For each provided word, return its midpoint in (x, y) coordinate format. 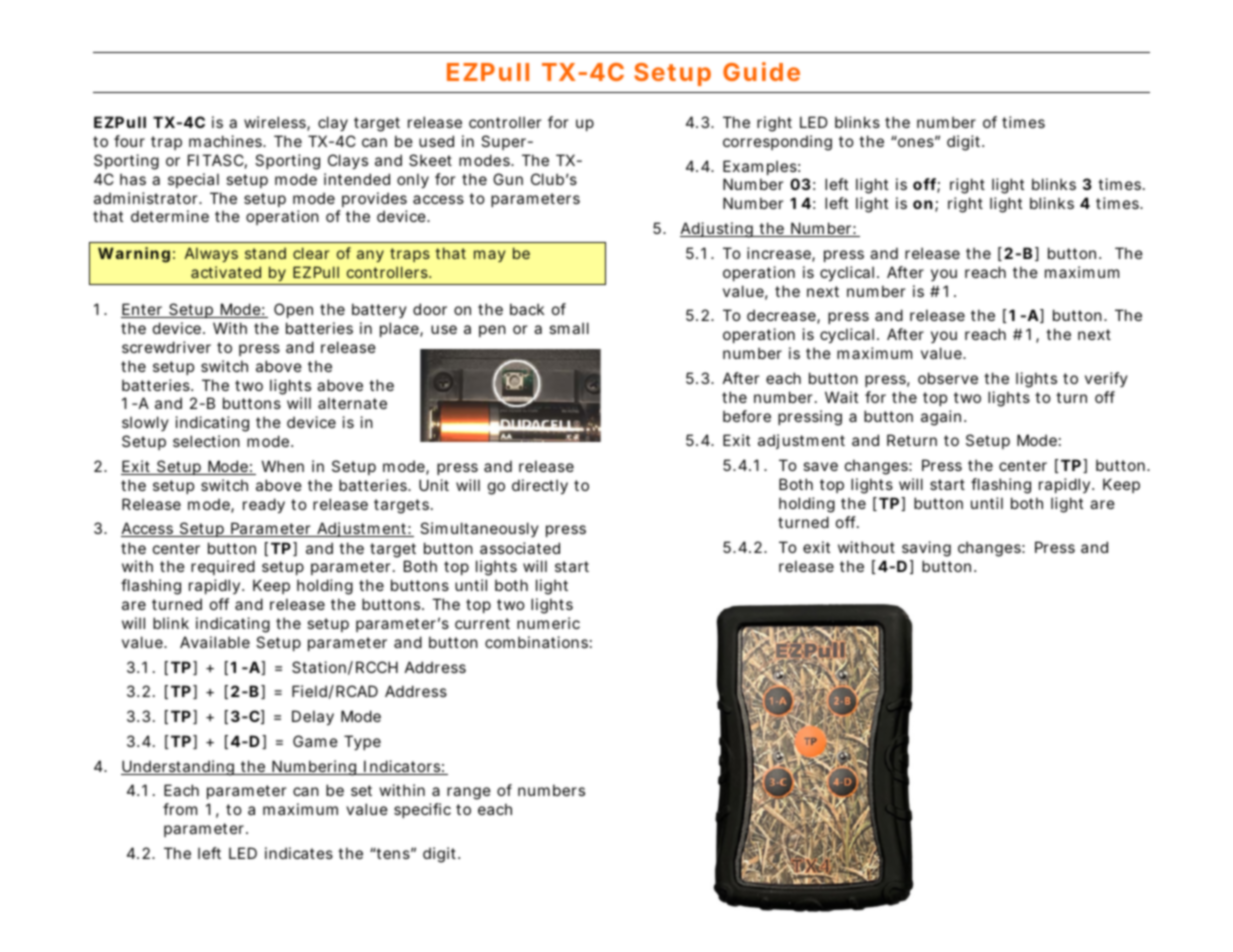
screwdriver (166, 347)
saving (926, 549)
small (569, 328)
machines (227, 141)
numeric (548, 623)
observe (948, 378)
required (223, 567)
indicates (299, 853)
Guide (761, 71)
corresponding (777, 143)
